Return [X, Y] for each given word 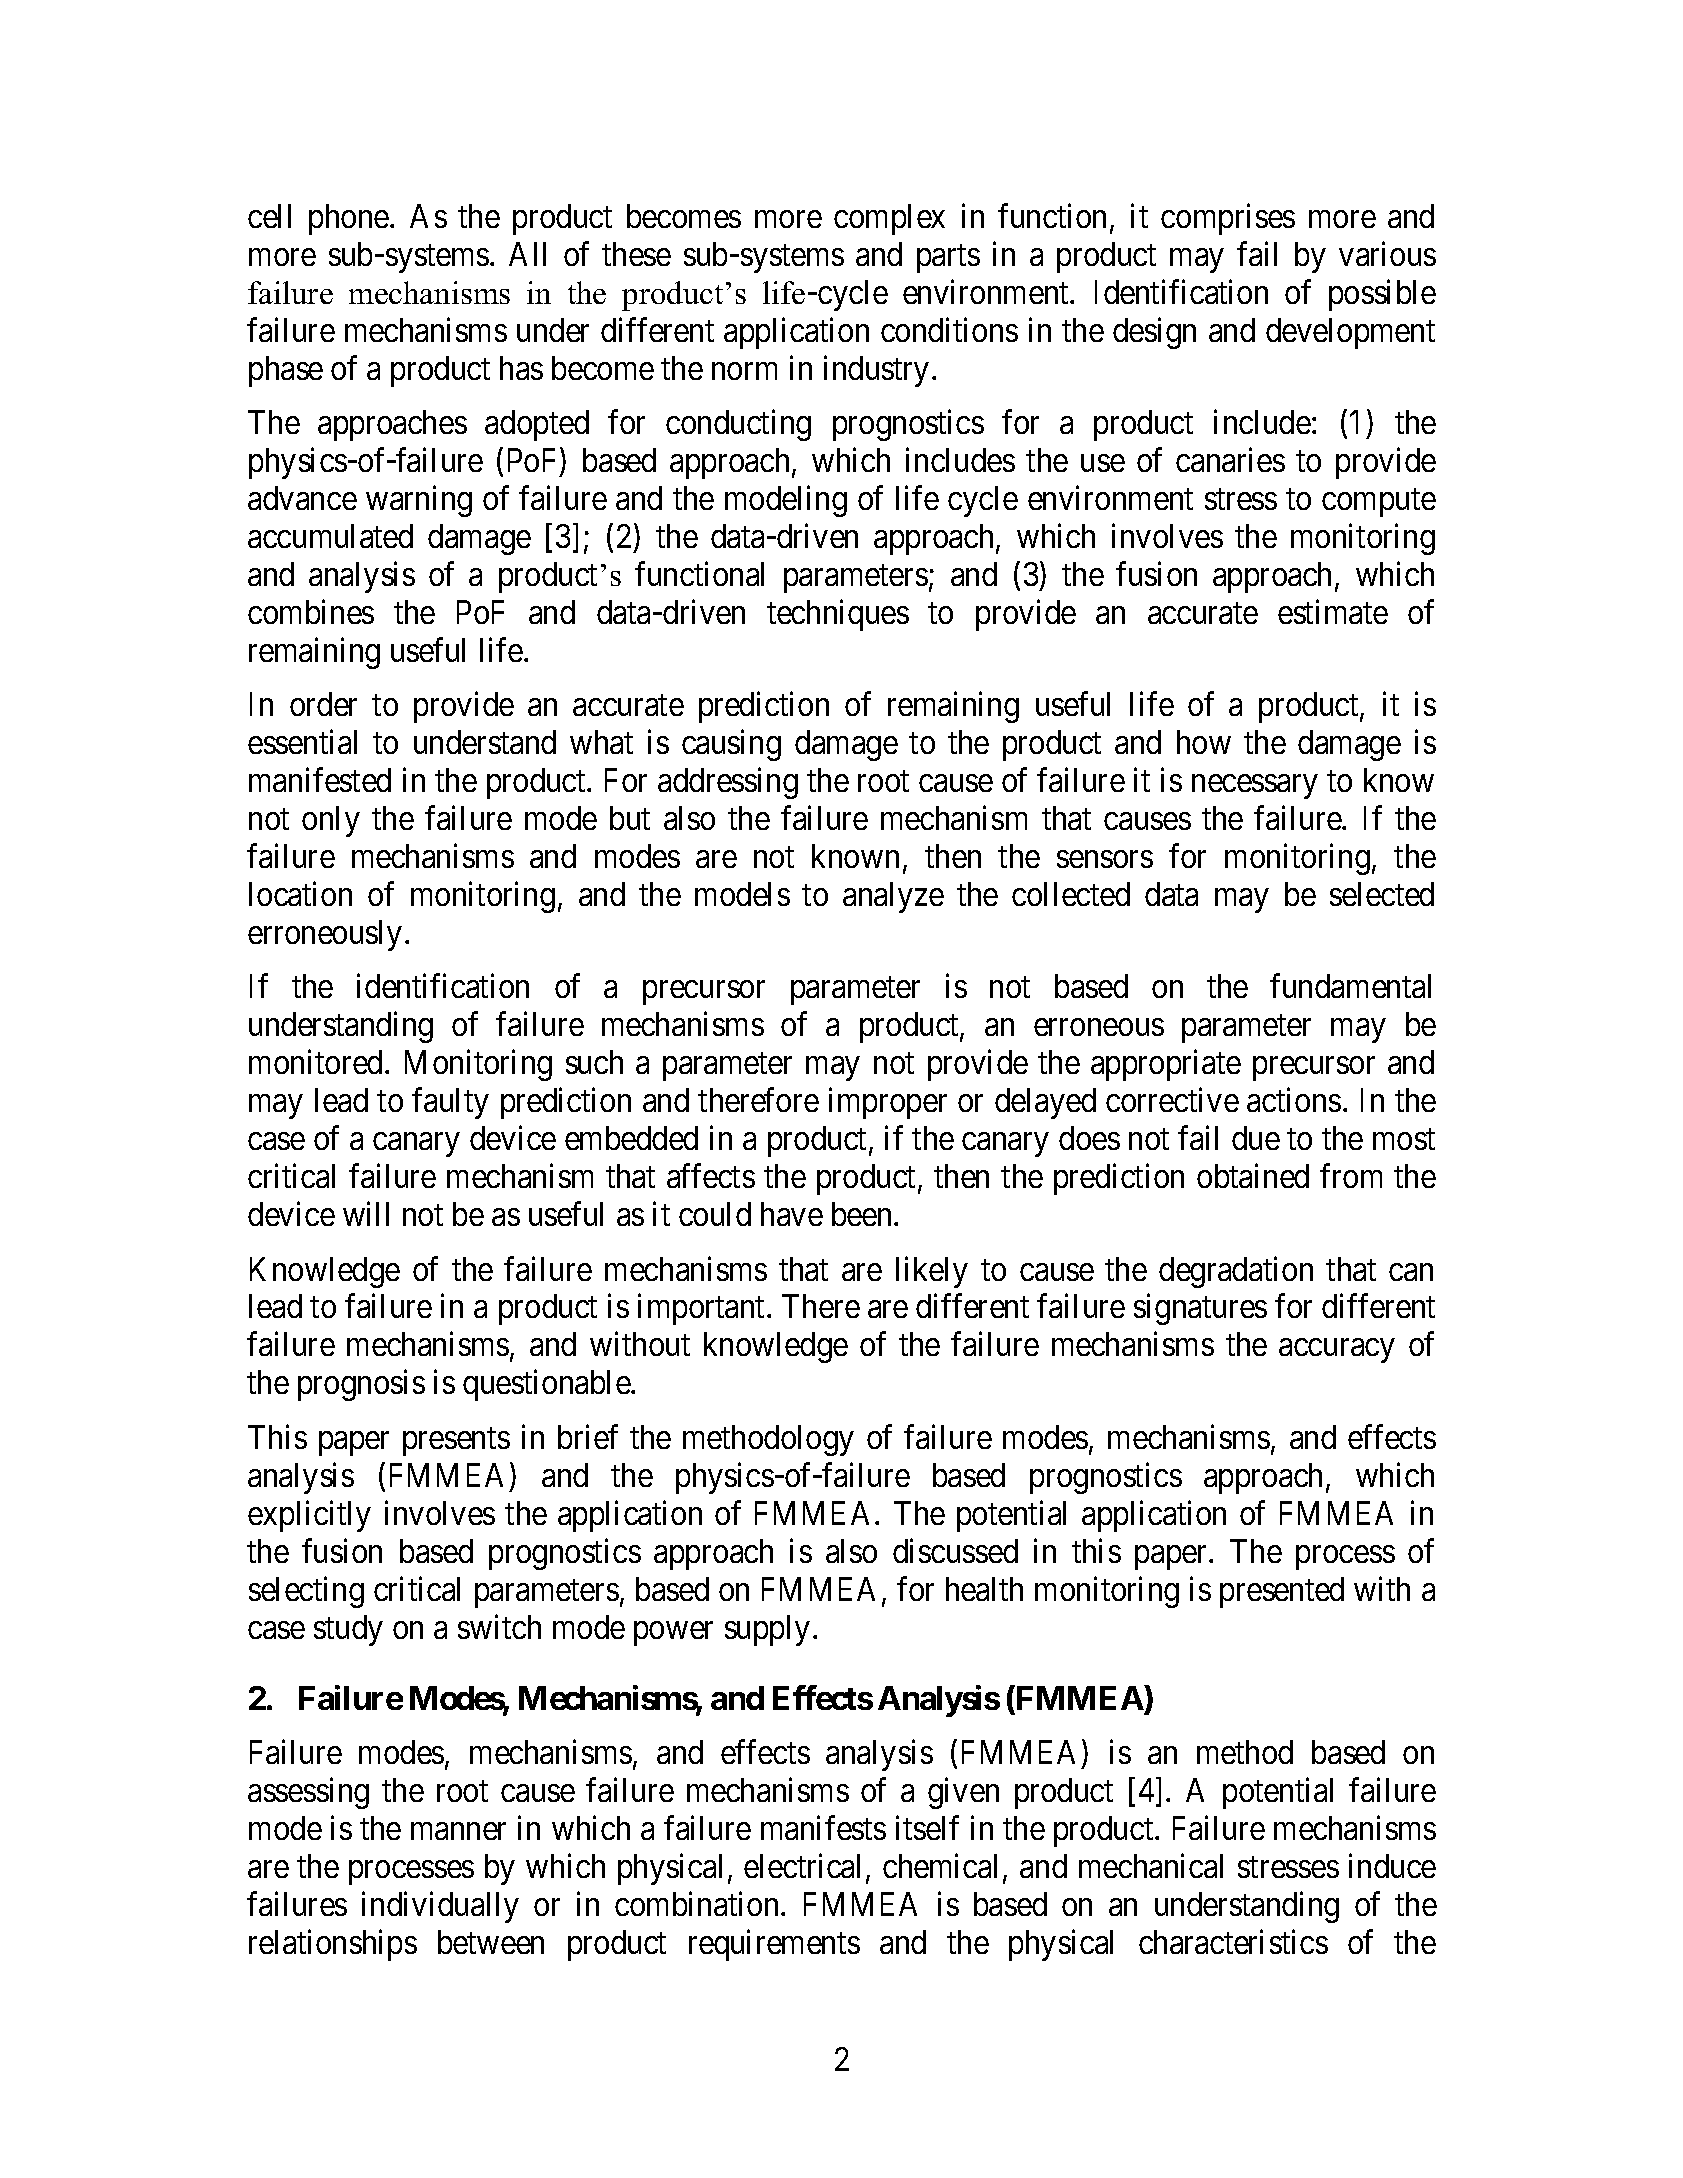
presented [1282, 1592]
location [300, 894]
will [366, 1214]
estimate [1333, 611]
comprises [1228, 219]
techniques [838, 615]
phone [349, 219]
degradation [1236, 1272]
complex [889, 219]
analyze [893, 897]
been [863, 1214]
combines [311, 611]
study [348, 1630]
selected [1382, 894]
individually [440, 1907]
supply [767, 1630]
